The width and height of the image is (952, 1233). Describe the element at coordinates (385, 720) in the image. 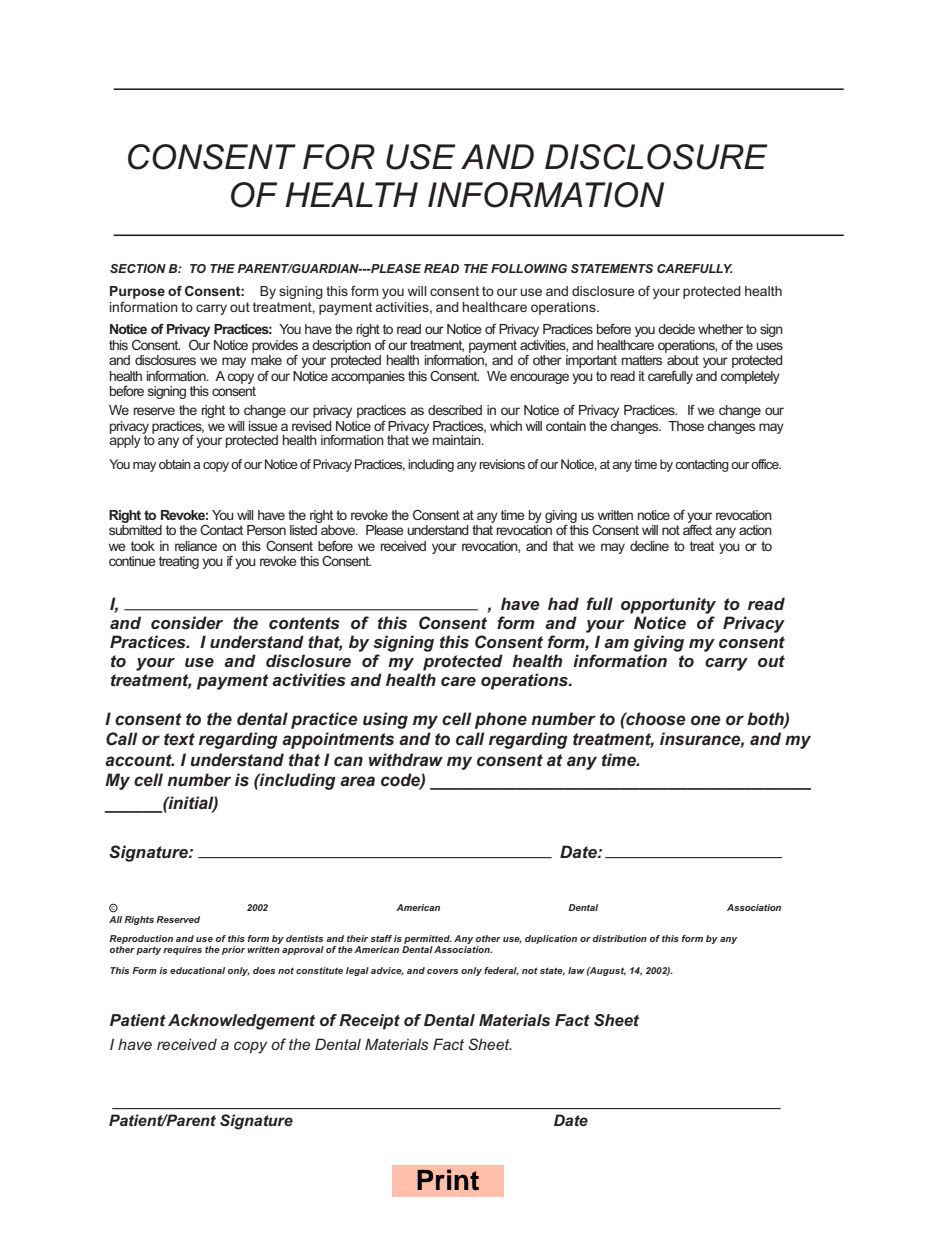

I see `using` at that location.
